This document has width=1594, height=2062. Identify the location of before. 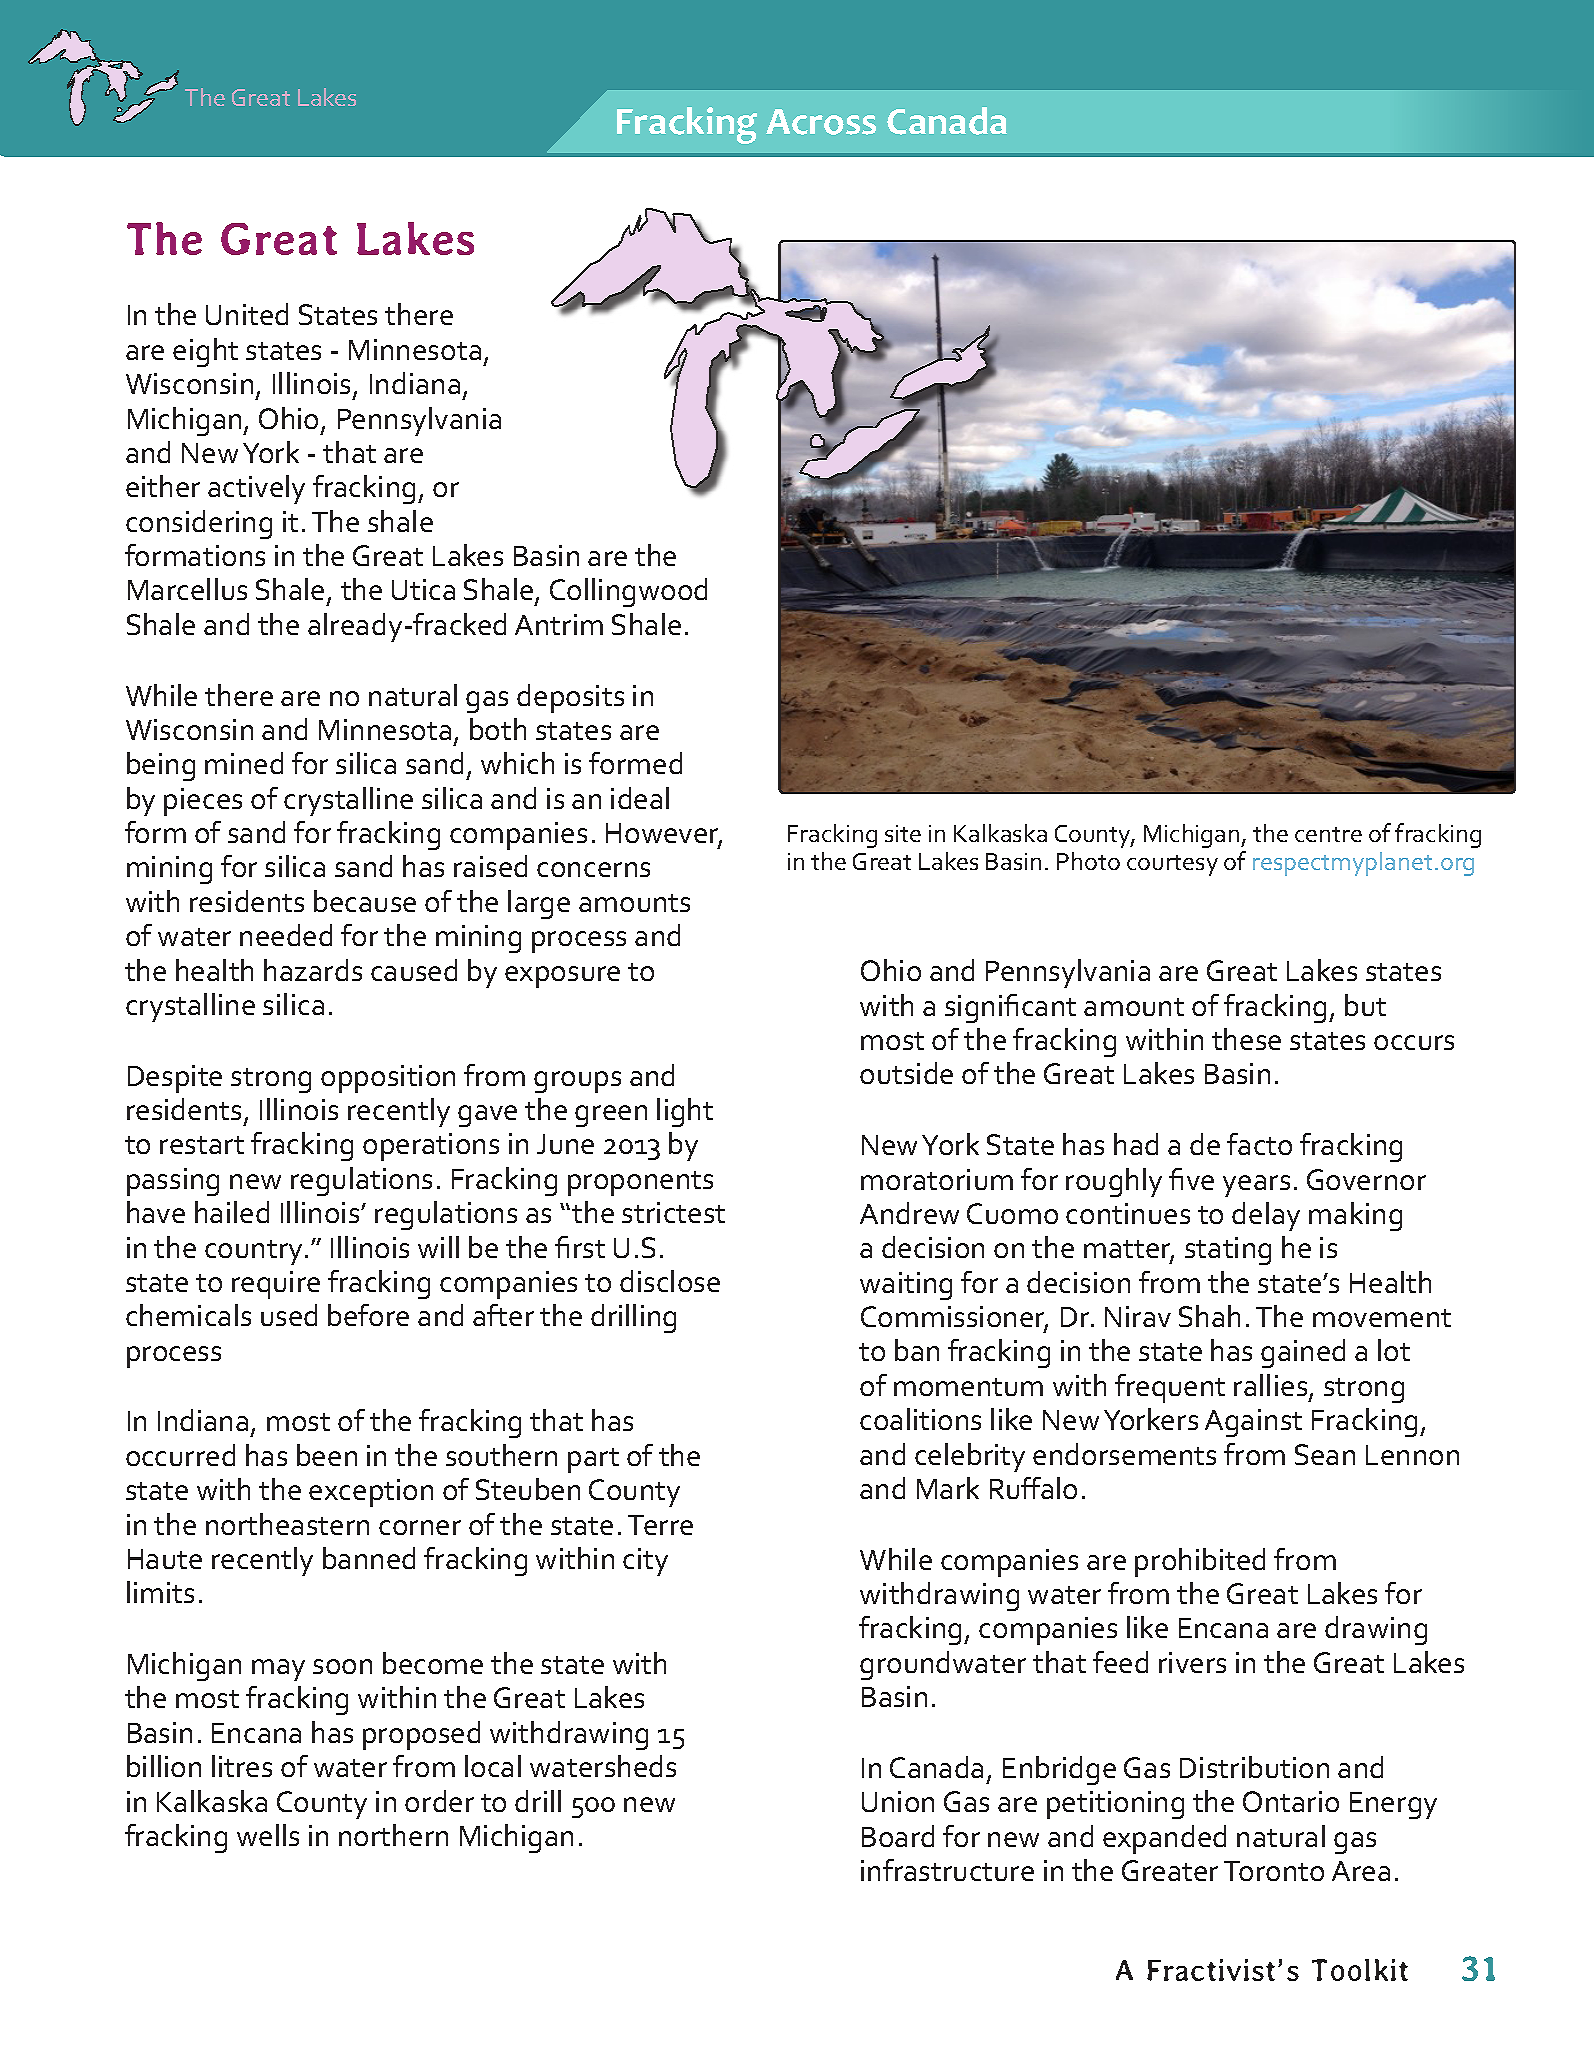
(368, 1315).
